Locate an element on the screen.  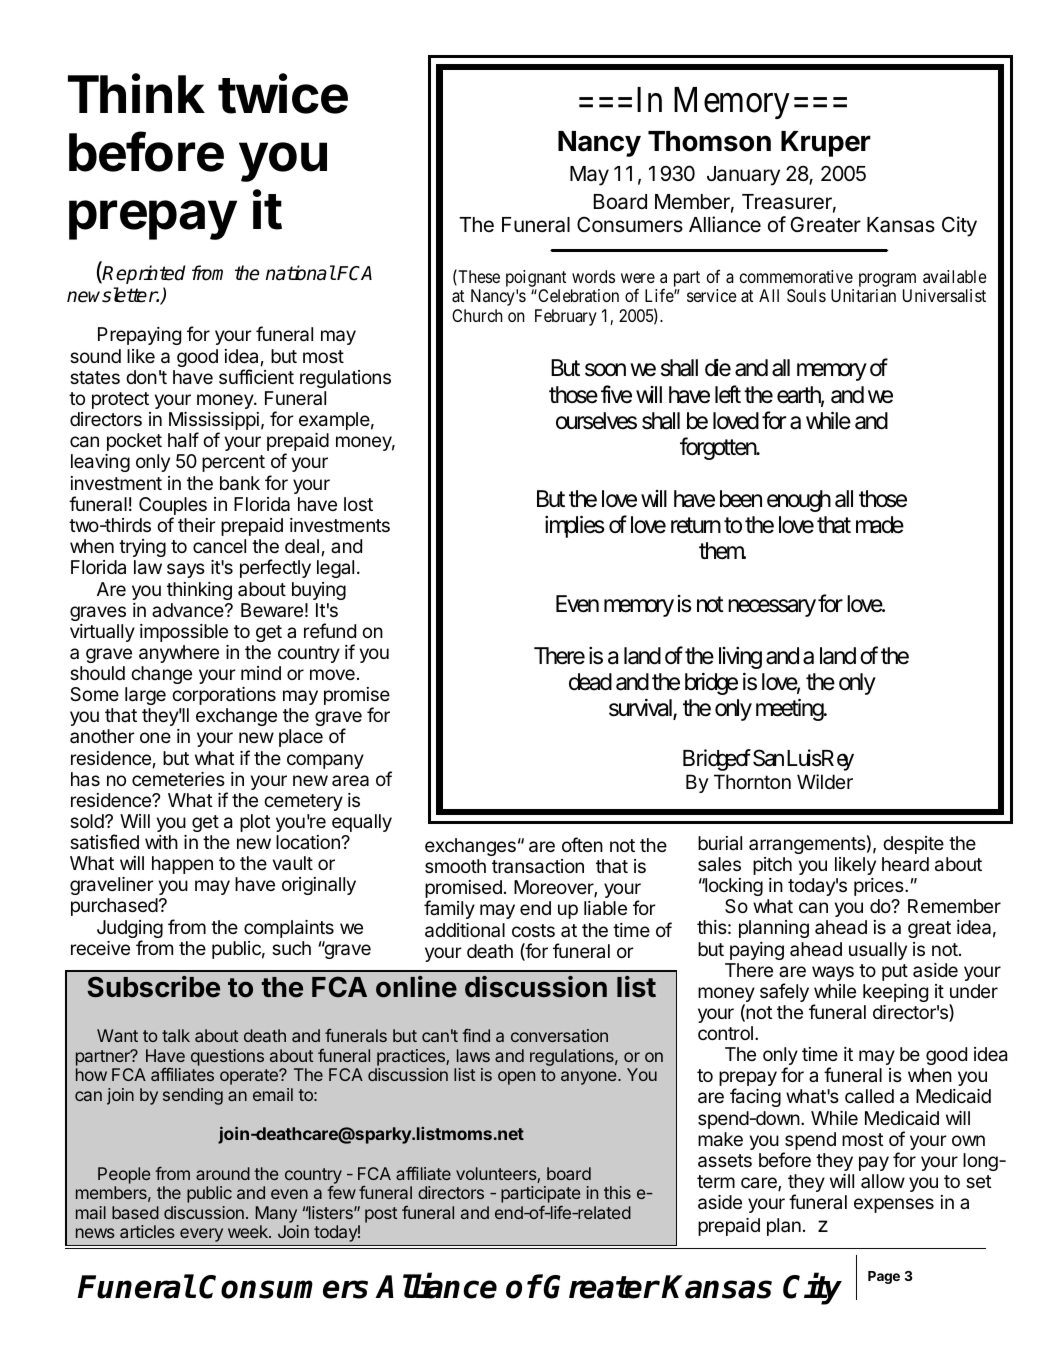
post is located at coordinates (381, 1215).
